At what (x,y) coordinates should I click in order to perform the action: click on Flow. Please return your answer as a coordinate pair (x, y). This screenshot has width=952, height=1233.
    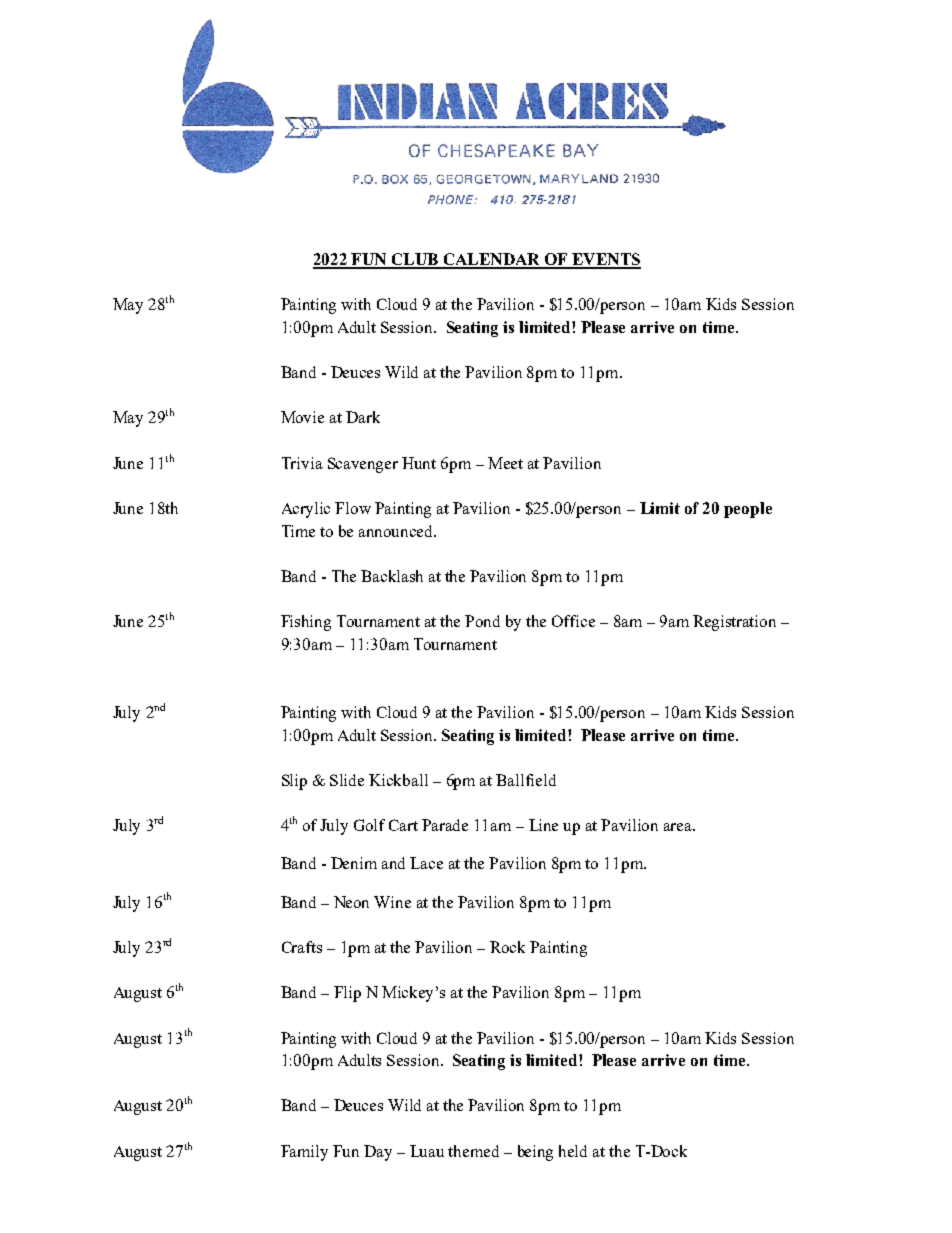
    Looking at the image, I should click on (353, 508).
